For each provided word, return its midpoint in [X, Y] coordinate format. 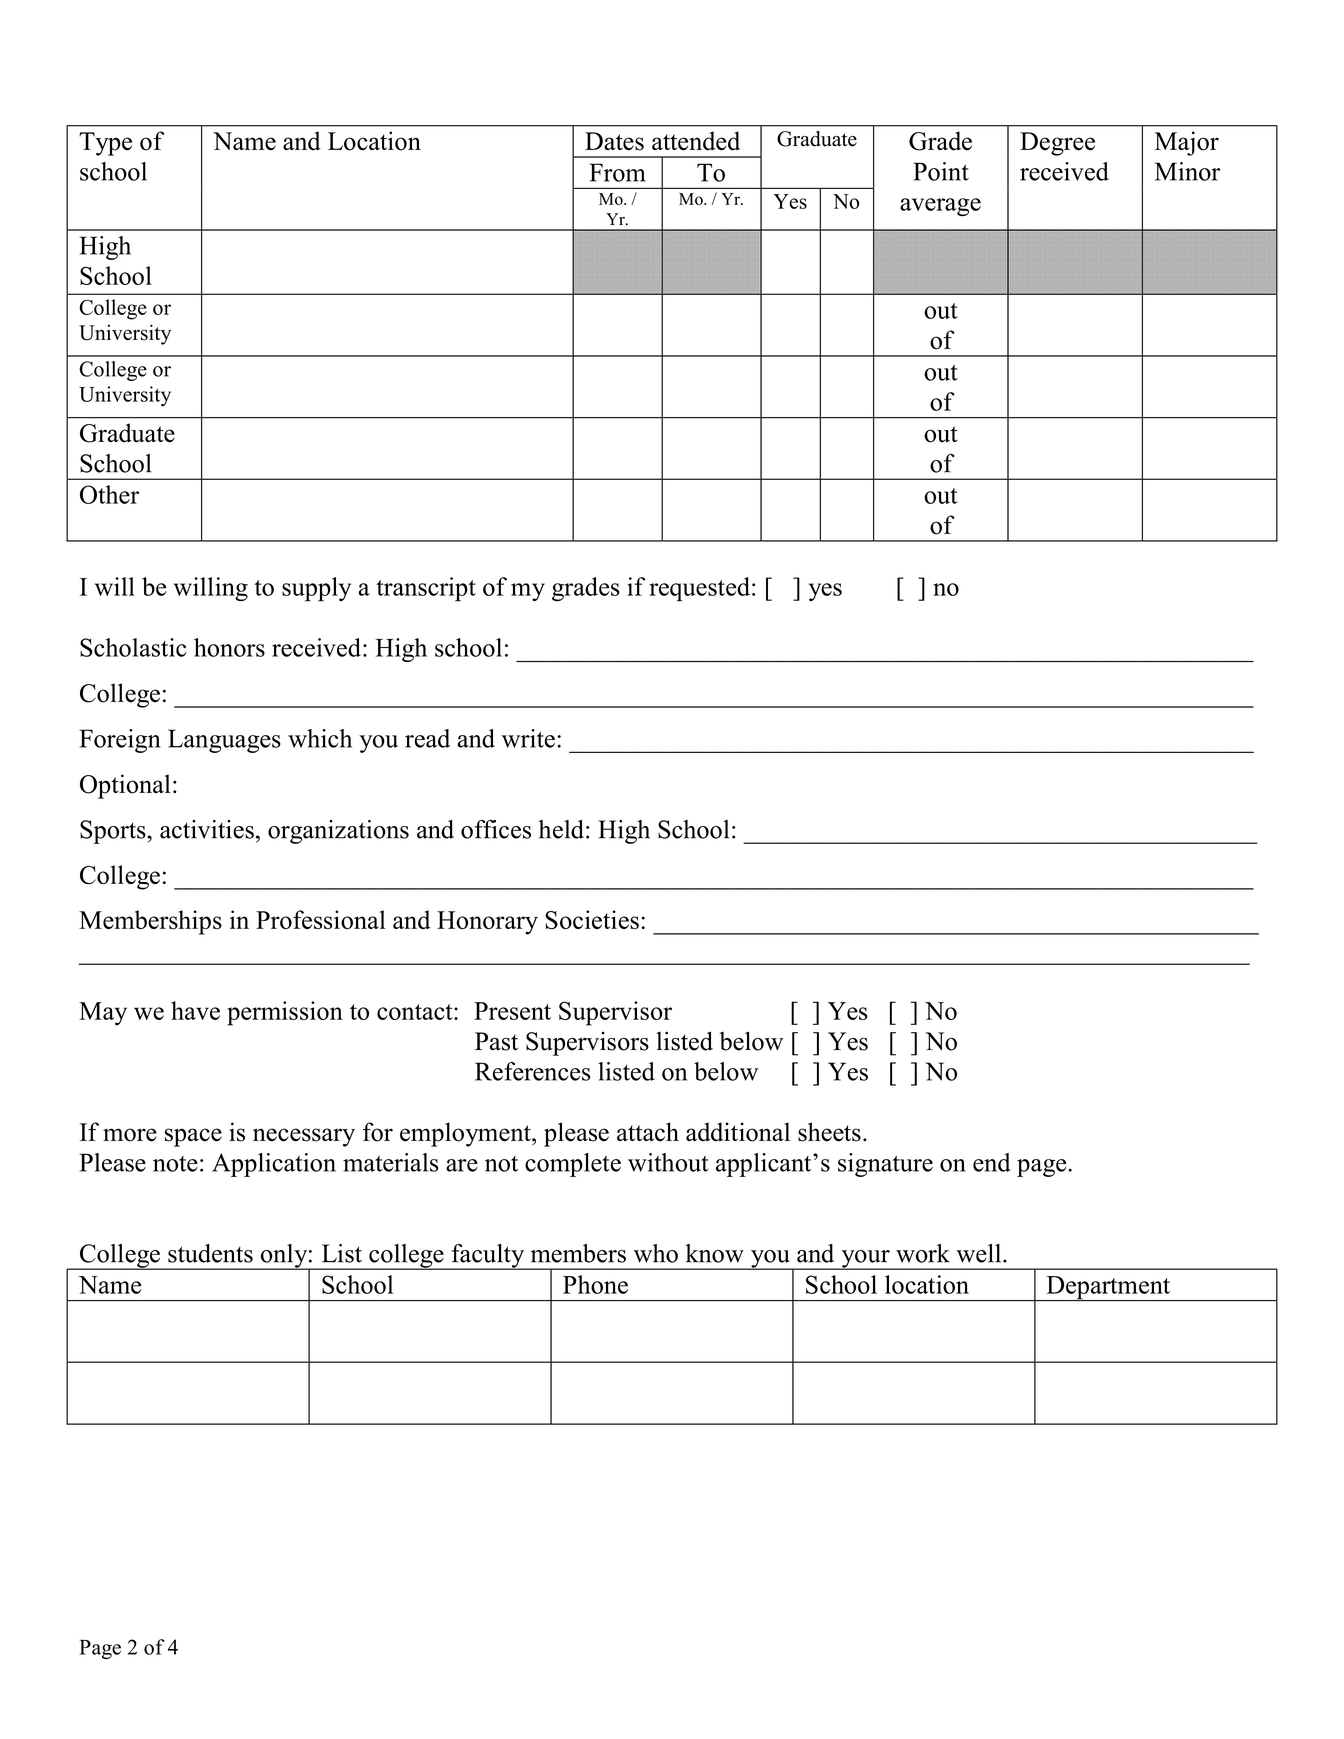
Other [109, 494]
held [561, 829]
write [528, 738]
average [940, 207]
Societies [592, 920]
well [980, 1253]
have [195, 1010]
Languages [224, 741]
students [210, 1253]
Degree [1057, 144]
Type [105, 144]
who [656, 1253]
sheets [829, 1132]
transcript [426, 589]
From [618, 172]
